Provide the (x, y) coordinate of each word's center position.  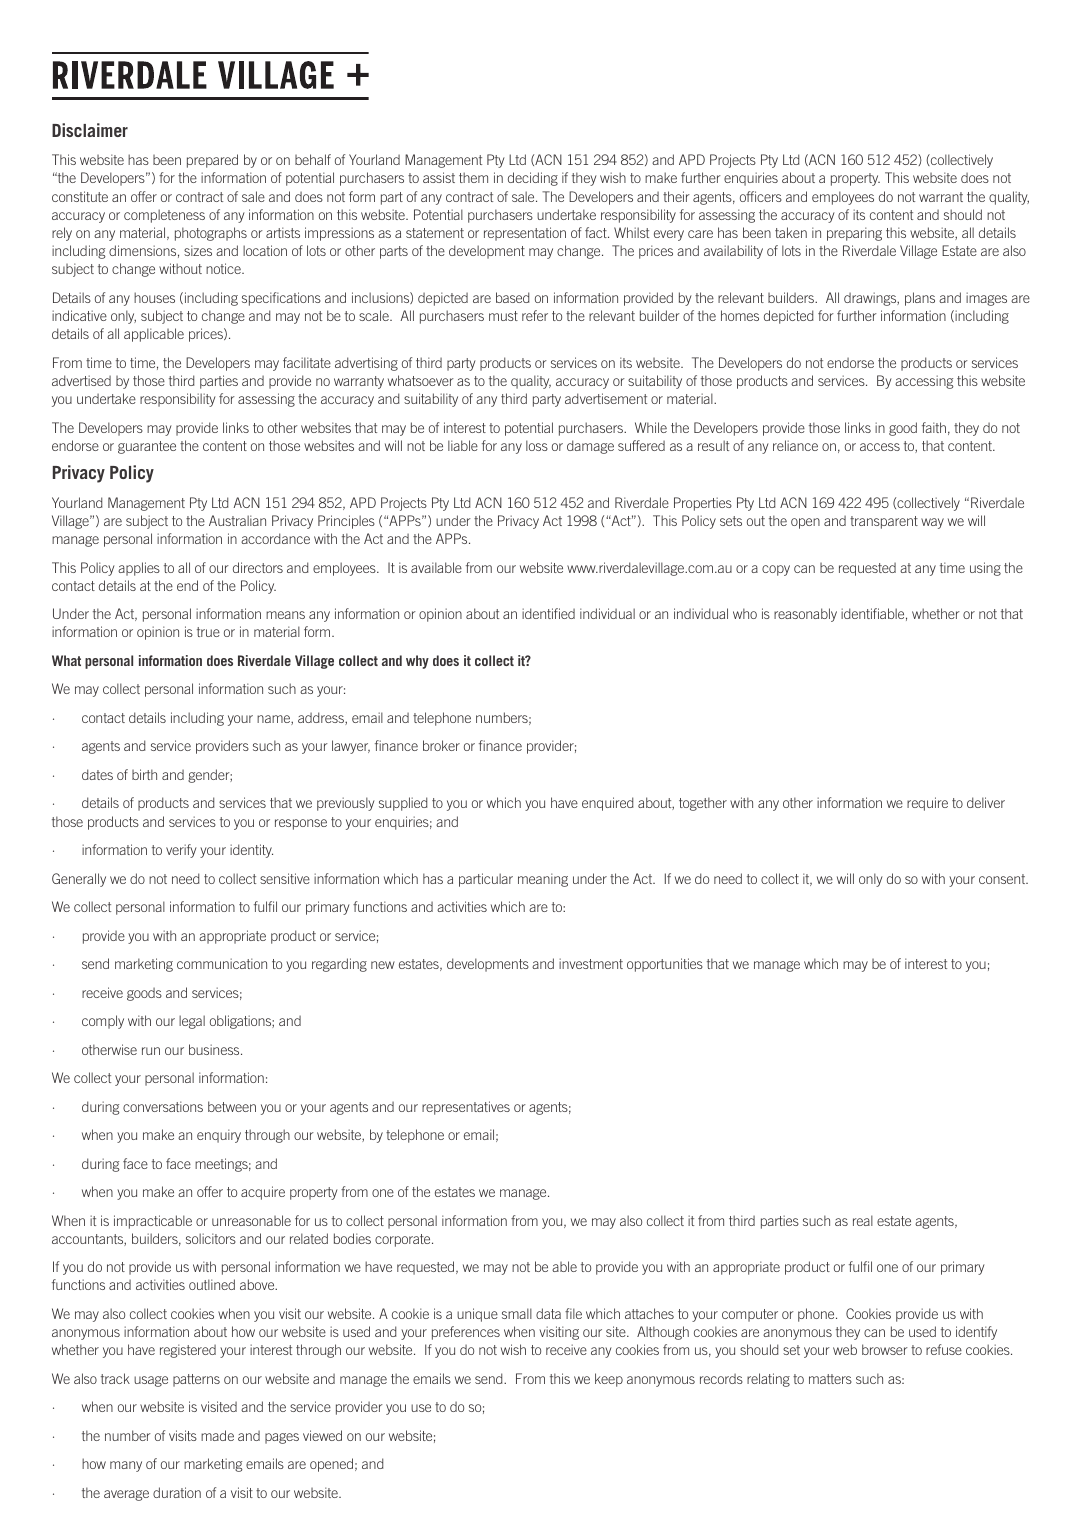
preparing (854, 234)
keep (609, 1380)
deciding (533, 179)
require (927, 804)
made (217, 1435)
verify (181, 851)
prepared (212, 161)
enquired (607, 804)
